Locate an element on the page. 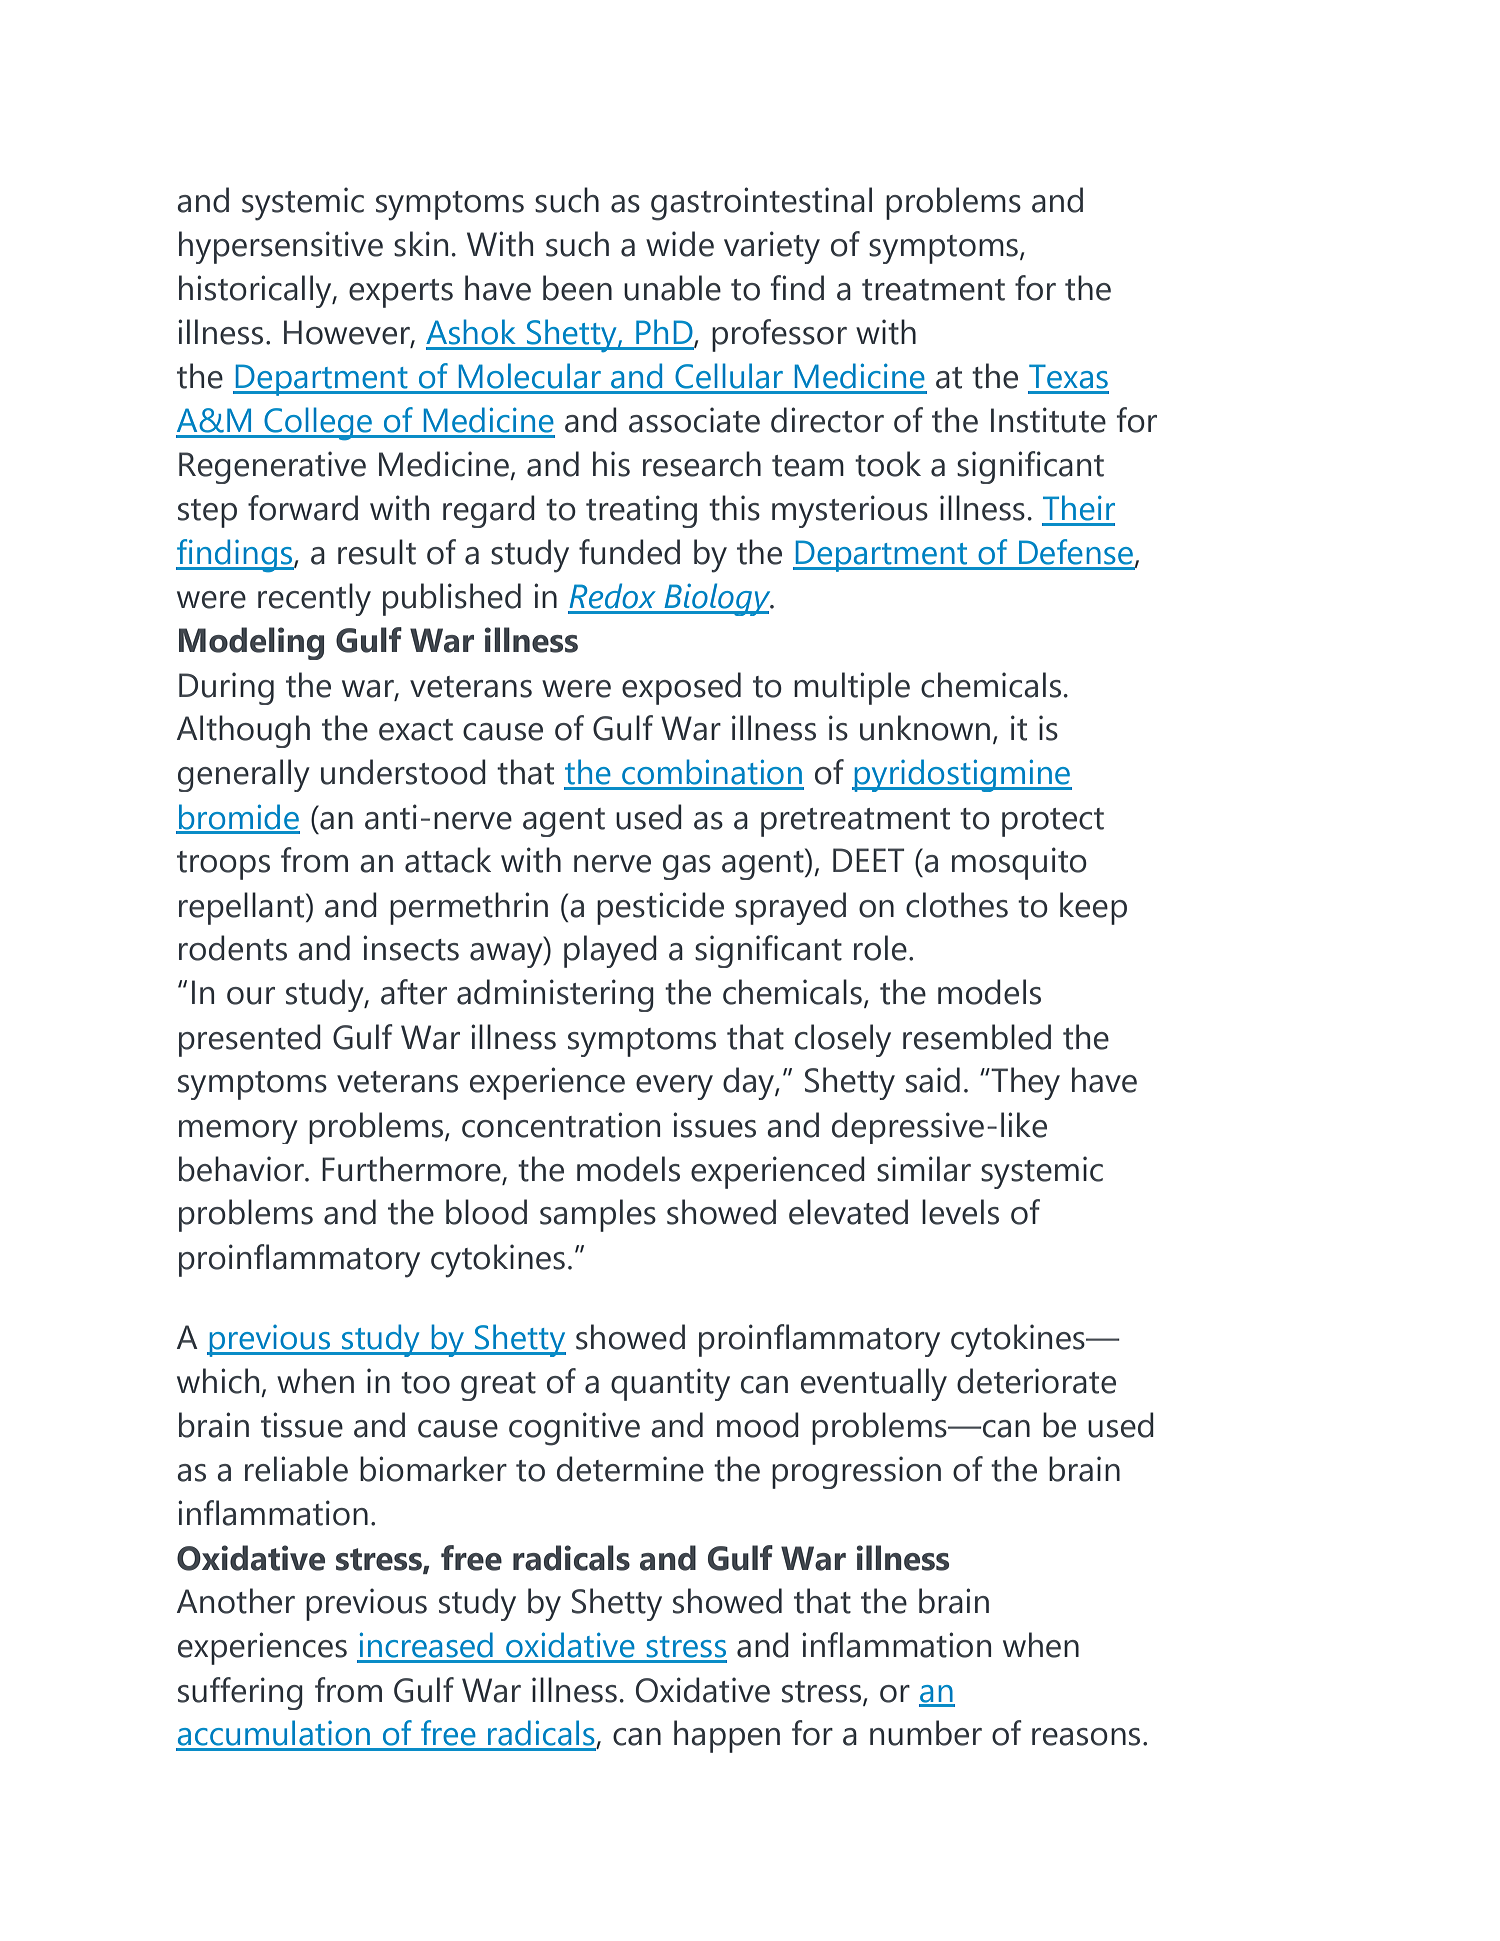 The height and width of the page is (1941, 1500). Although is located at coordinates (243, 731).
